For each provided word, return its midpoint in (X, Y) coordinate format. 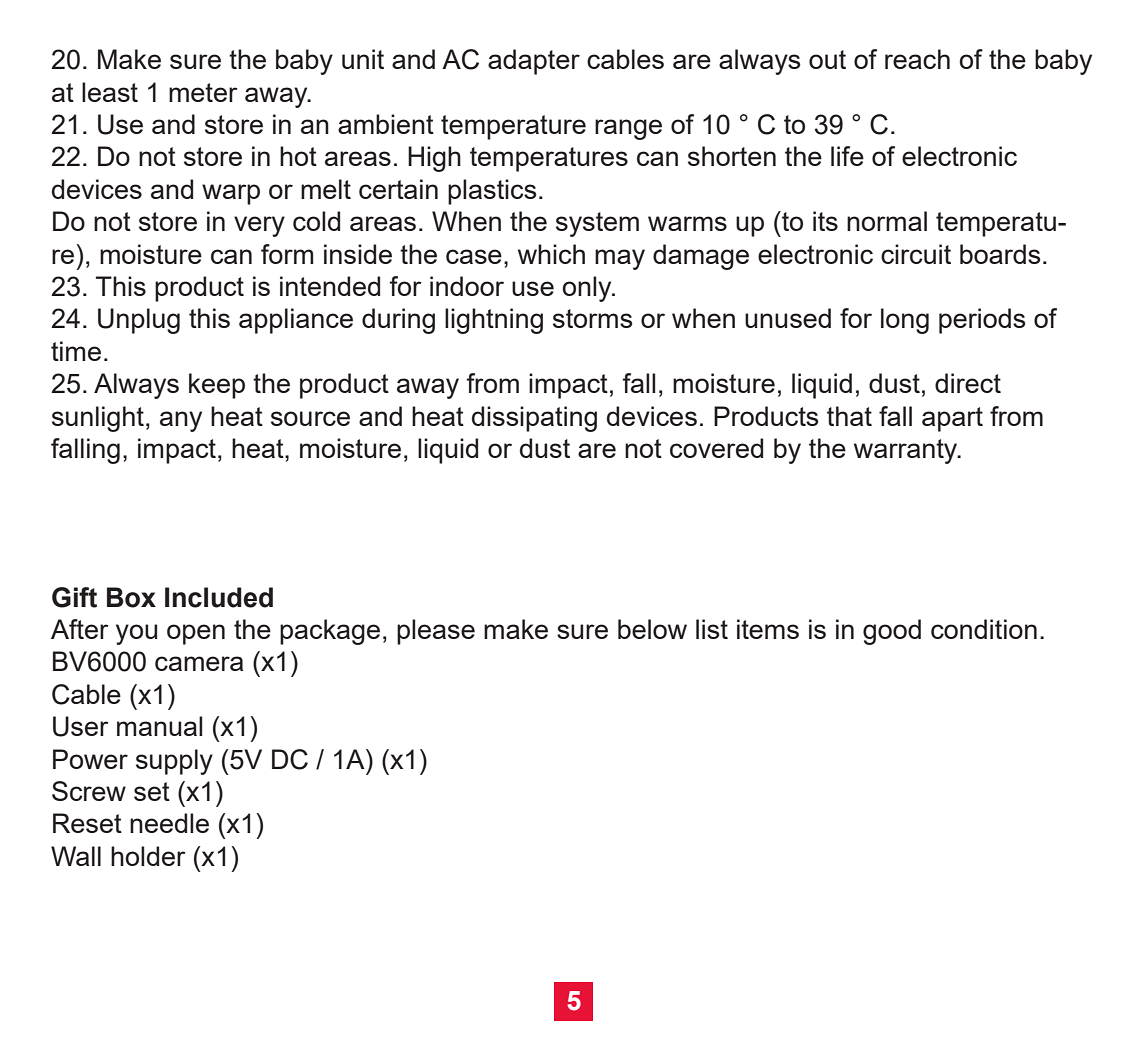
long (905, 321)
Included (219, 597)
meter (203, 92)
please (436, 632)
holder (148, 856)
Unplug (139, 321)
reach (917, 59)
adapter (534, 62)
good (892, 632)
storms (593, 318)
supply (174, 762)
